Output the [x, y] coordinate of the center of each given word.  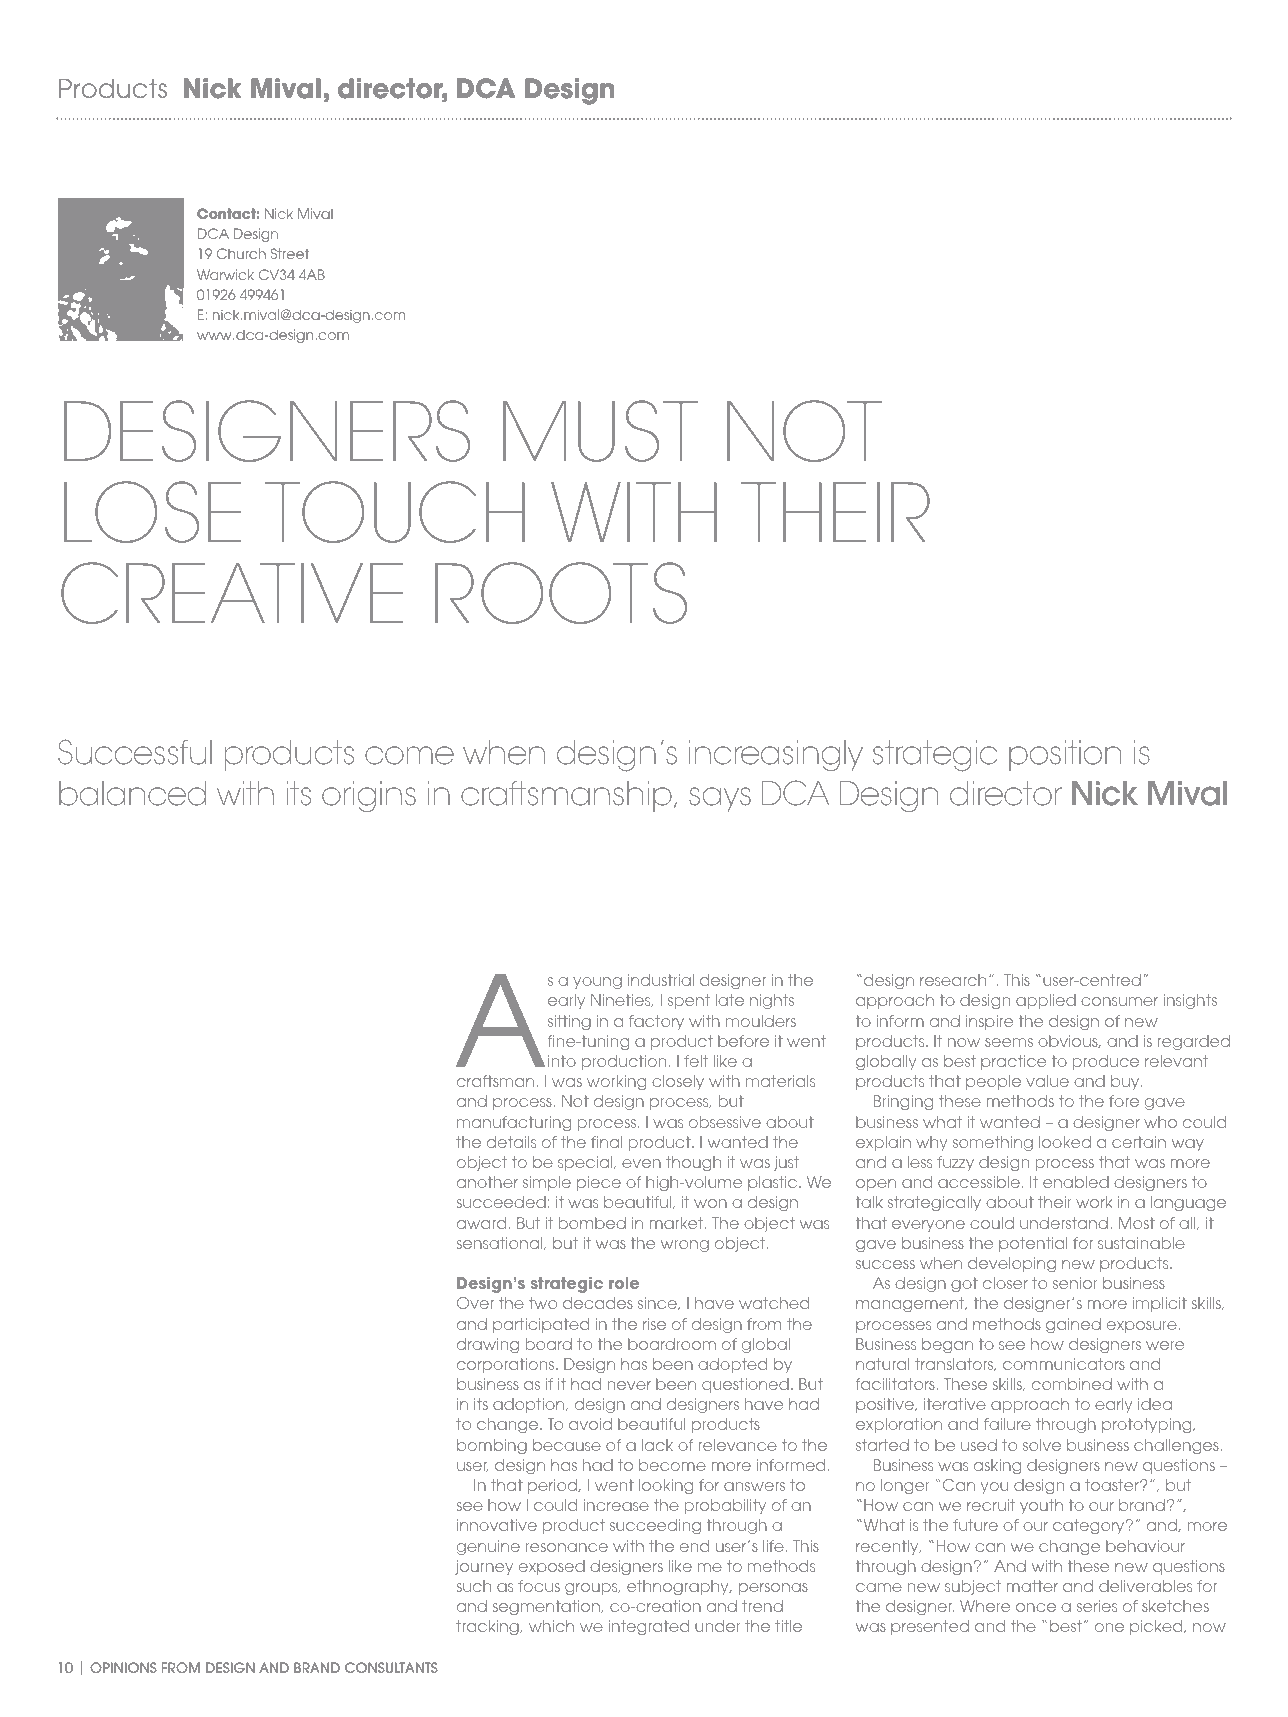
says [720, 799]
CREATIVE [232, 593]
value [1047, 1081]
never [629, 1385]
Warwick [225, 274]
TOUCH [395, 512]
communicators [1064, 1364]
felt [696, 1061]
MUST [600, 431]
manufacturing [514, 1124]
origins [369, 797]
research [953, 980]
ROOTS [561, 593]
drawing [488, 1346]
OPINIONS [123, 1667]
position [1065, 755]
